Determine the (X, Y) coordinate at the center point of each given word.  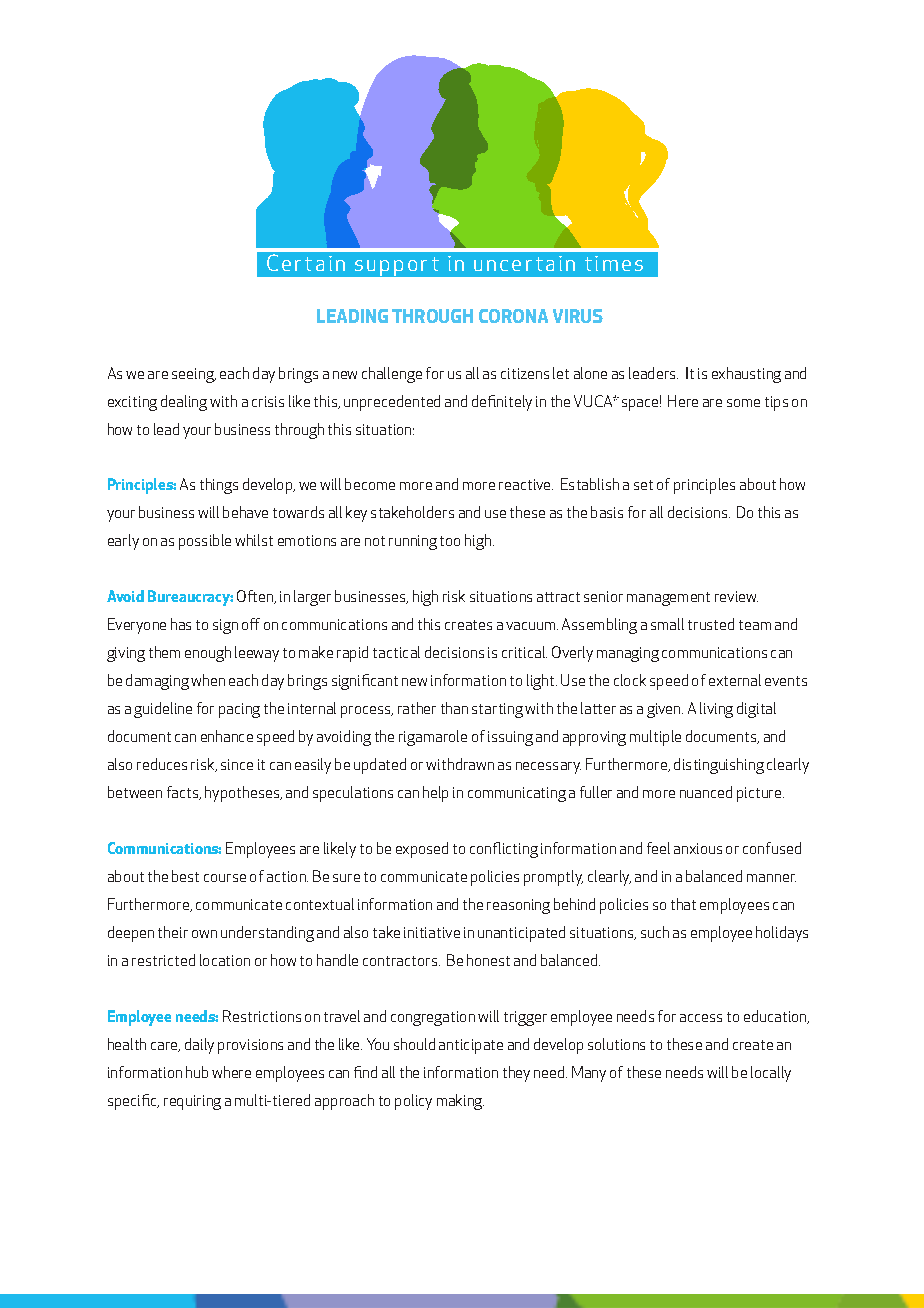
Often (256, 597)
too (450, 541)
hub (197, 1072)
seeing (194, 375)
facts (184, 793)
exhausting (746, 375)
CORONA (513, 316)
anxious (698, 848)
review (736, 596)
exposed (422, 850)
